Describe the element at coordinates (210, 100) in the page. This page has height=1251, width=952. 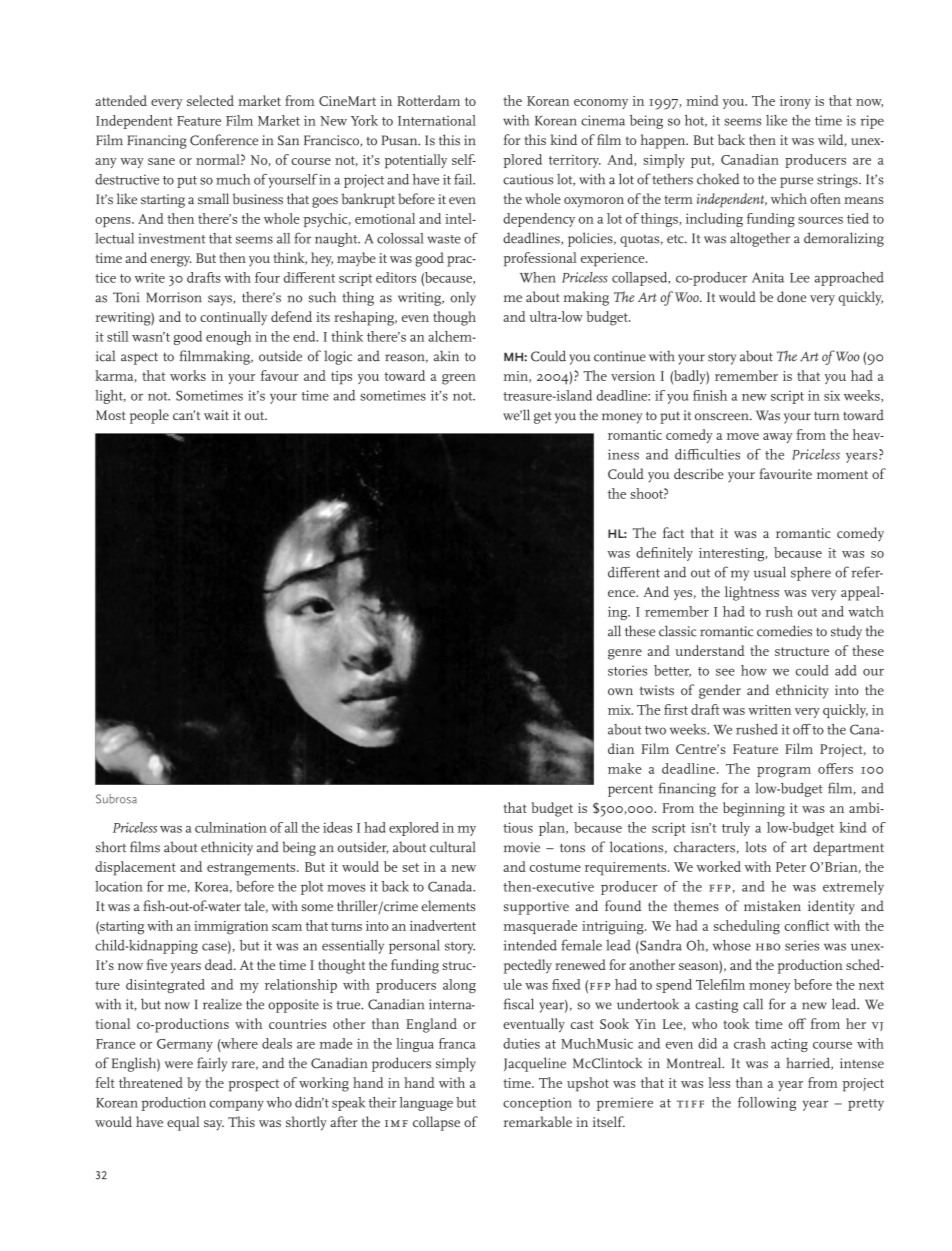
I see `selected` at that location.
